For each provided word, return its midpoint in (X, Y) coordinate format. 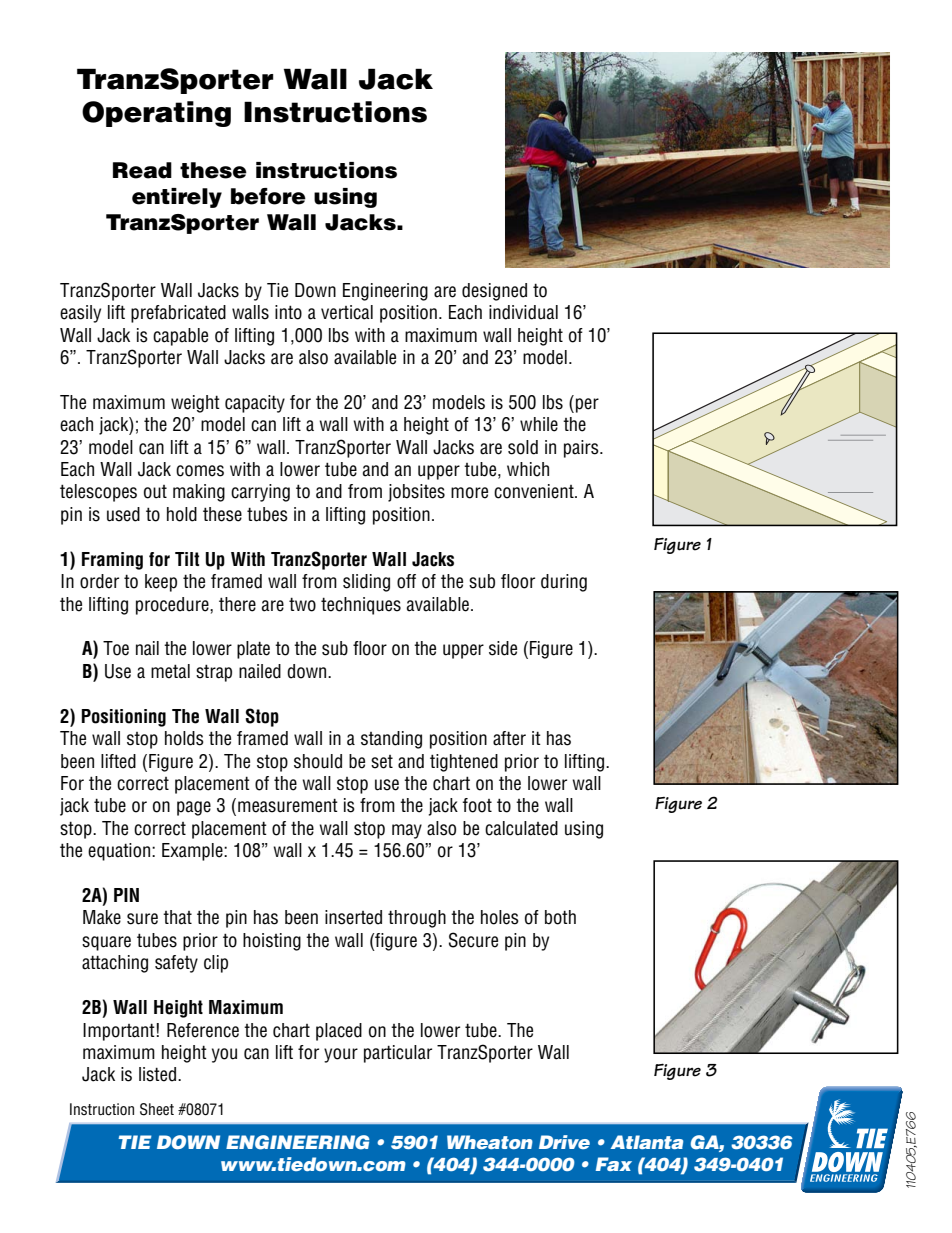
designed (494, 292)
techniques (361, 606)
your (341, 1055)
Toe (116, 648)
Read (142, 170)
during (564, 583)
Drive (564, 1142)
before (268, 196)
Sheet (157, 1109)
